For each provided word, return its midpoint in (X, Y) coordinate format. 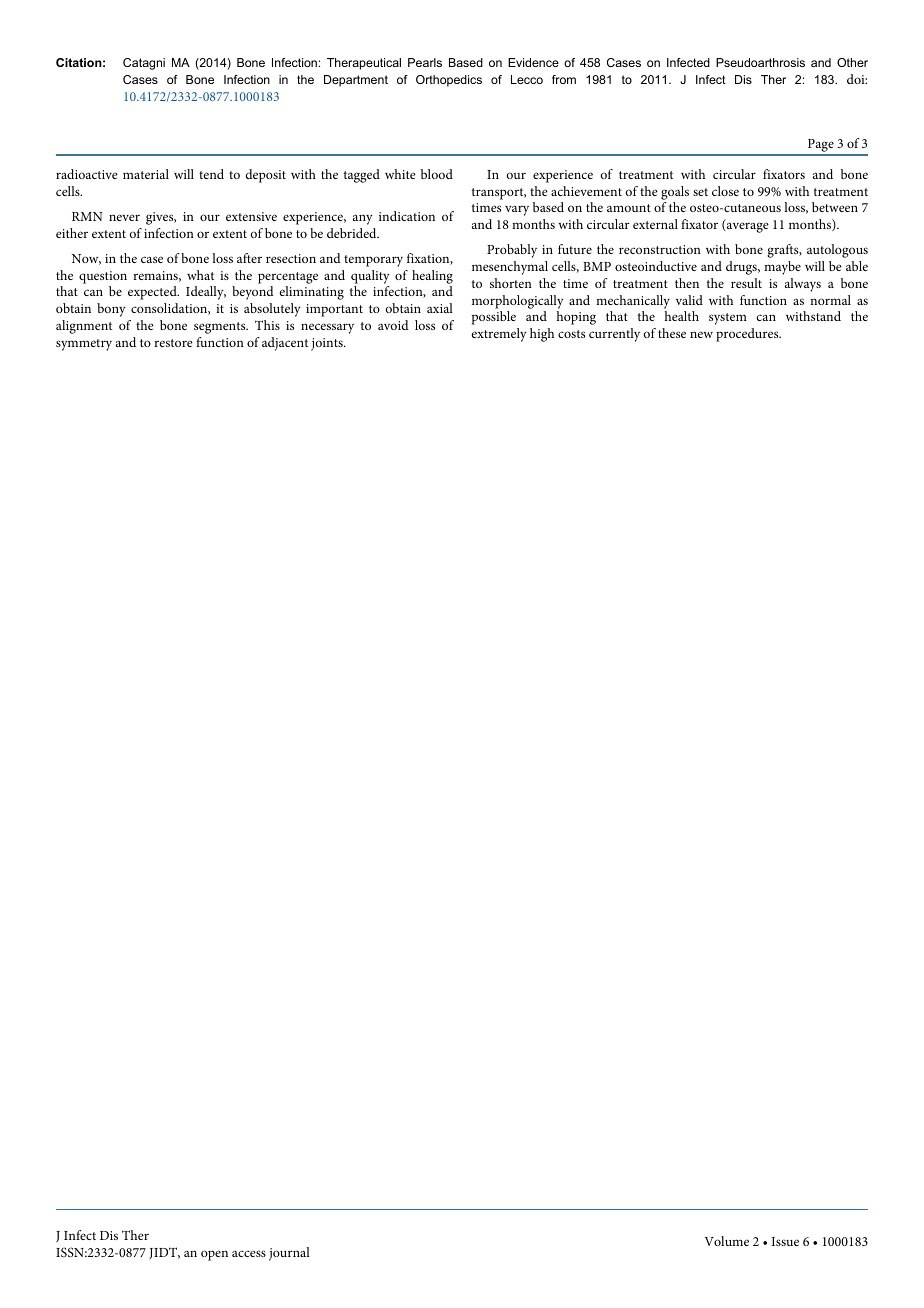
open (214, 1255)
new (701, 334)
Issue (785, 1241)
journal (289, 1254)
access (249, 1253)
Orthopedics (449, 81)
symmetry (84, 345)
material (146, 174)
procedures (748, 335)
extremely (499, 335)
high (542, 335)
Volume (727, 1241)
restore (173, 343)
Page (821, 147)
